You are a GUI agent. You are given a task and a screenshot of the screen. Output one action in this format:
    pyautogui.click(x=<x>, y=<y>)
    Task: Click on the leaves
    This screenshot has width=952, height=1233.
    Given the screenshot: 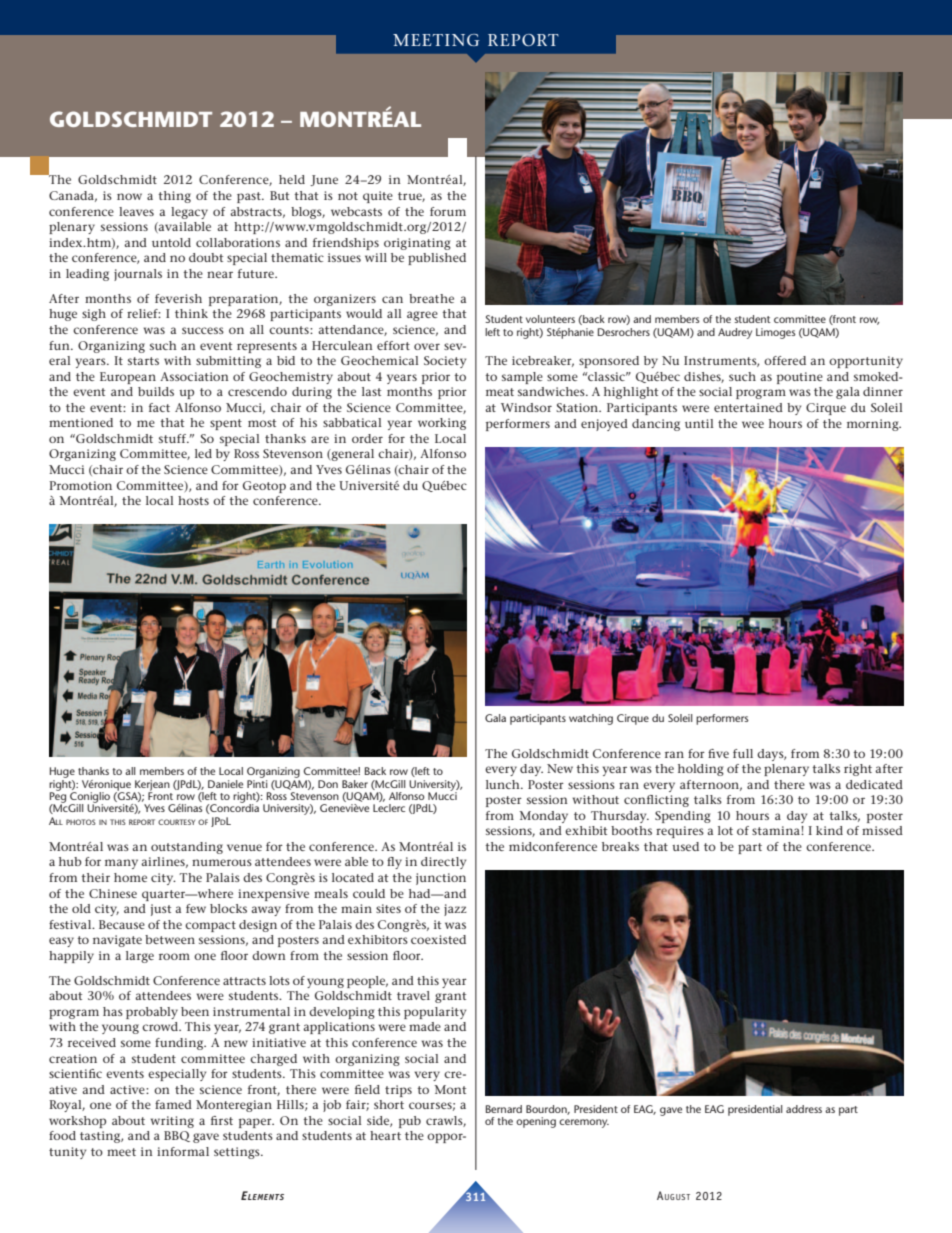 What is the action you would take?
    pyautogui.click(x=136, y=211)
